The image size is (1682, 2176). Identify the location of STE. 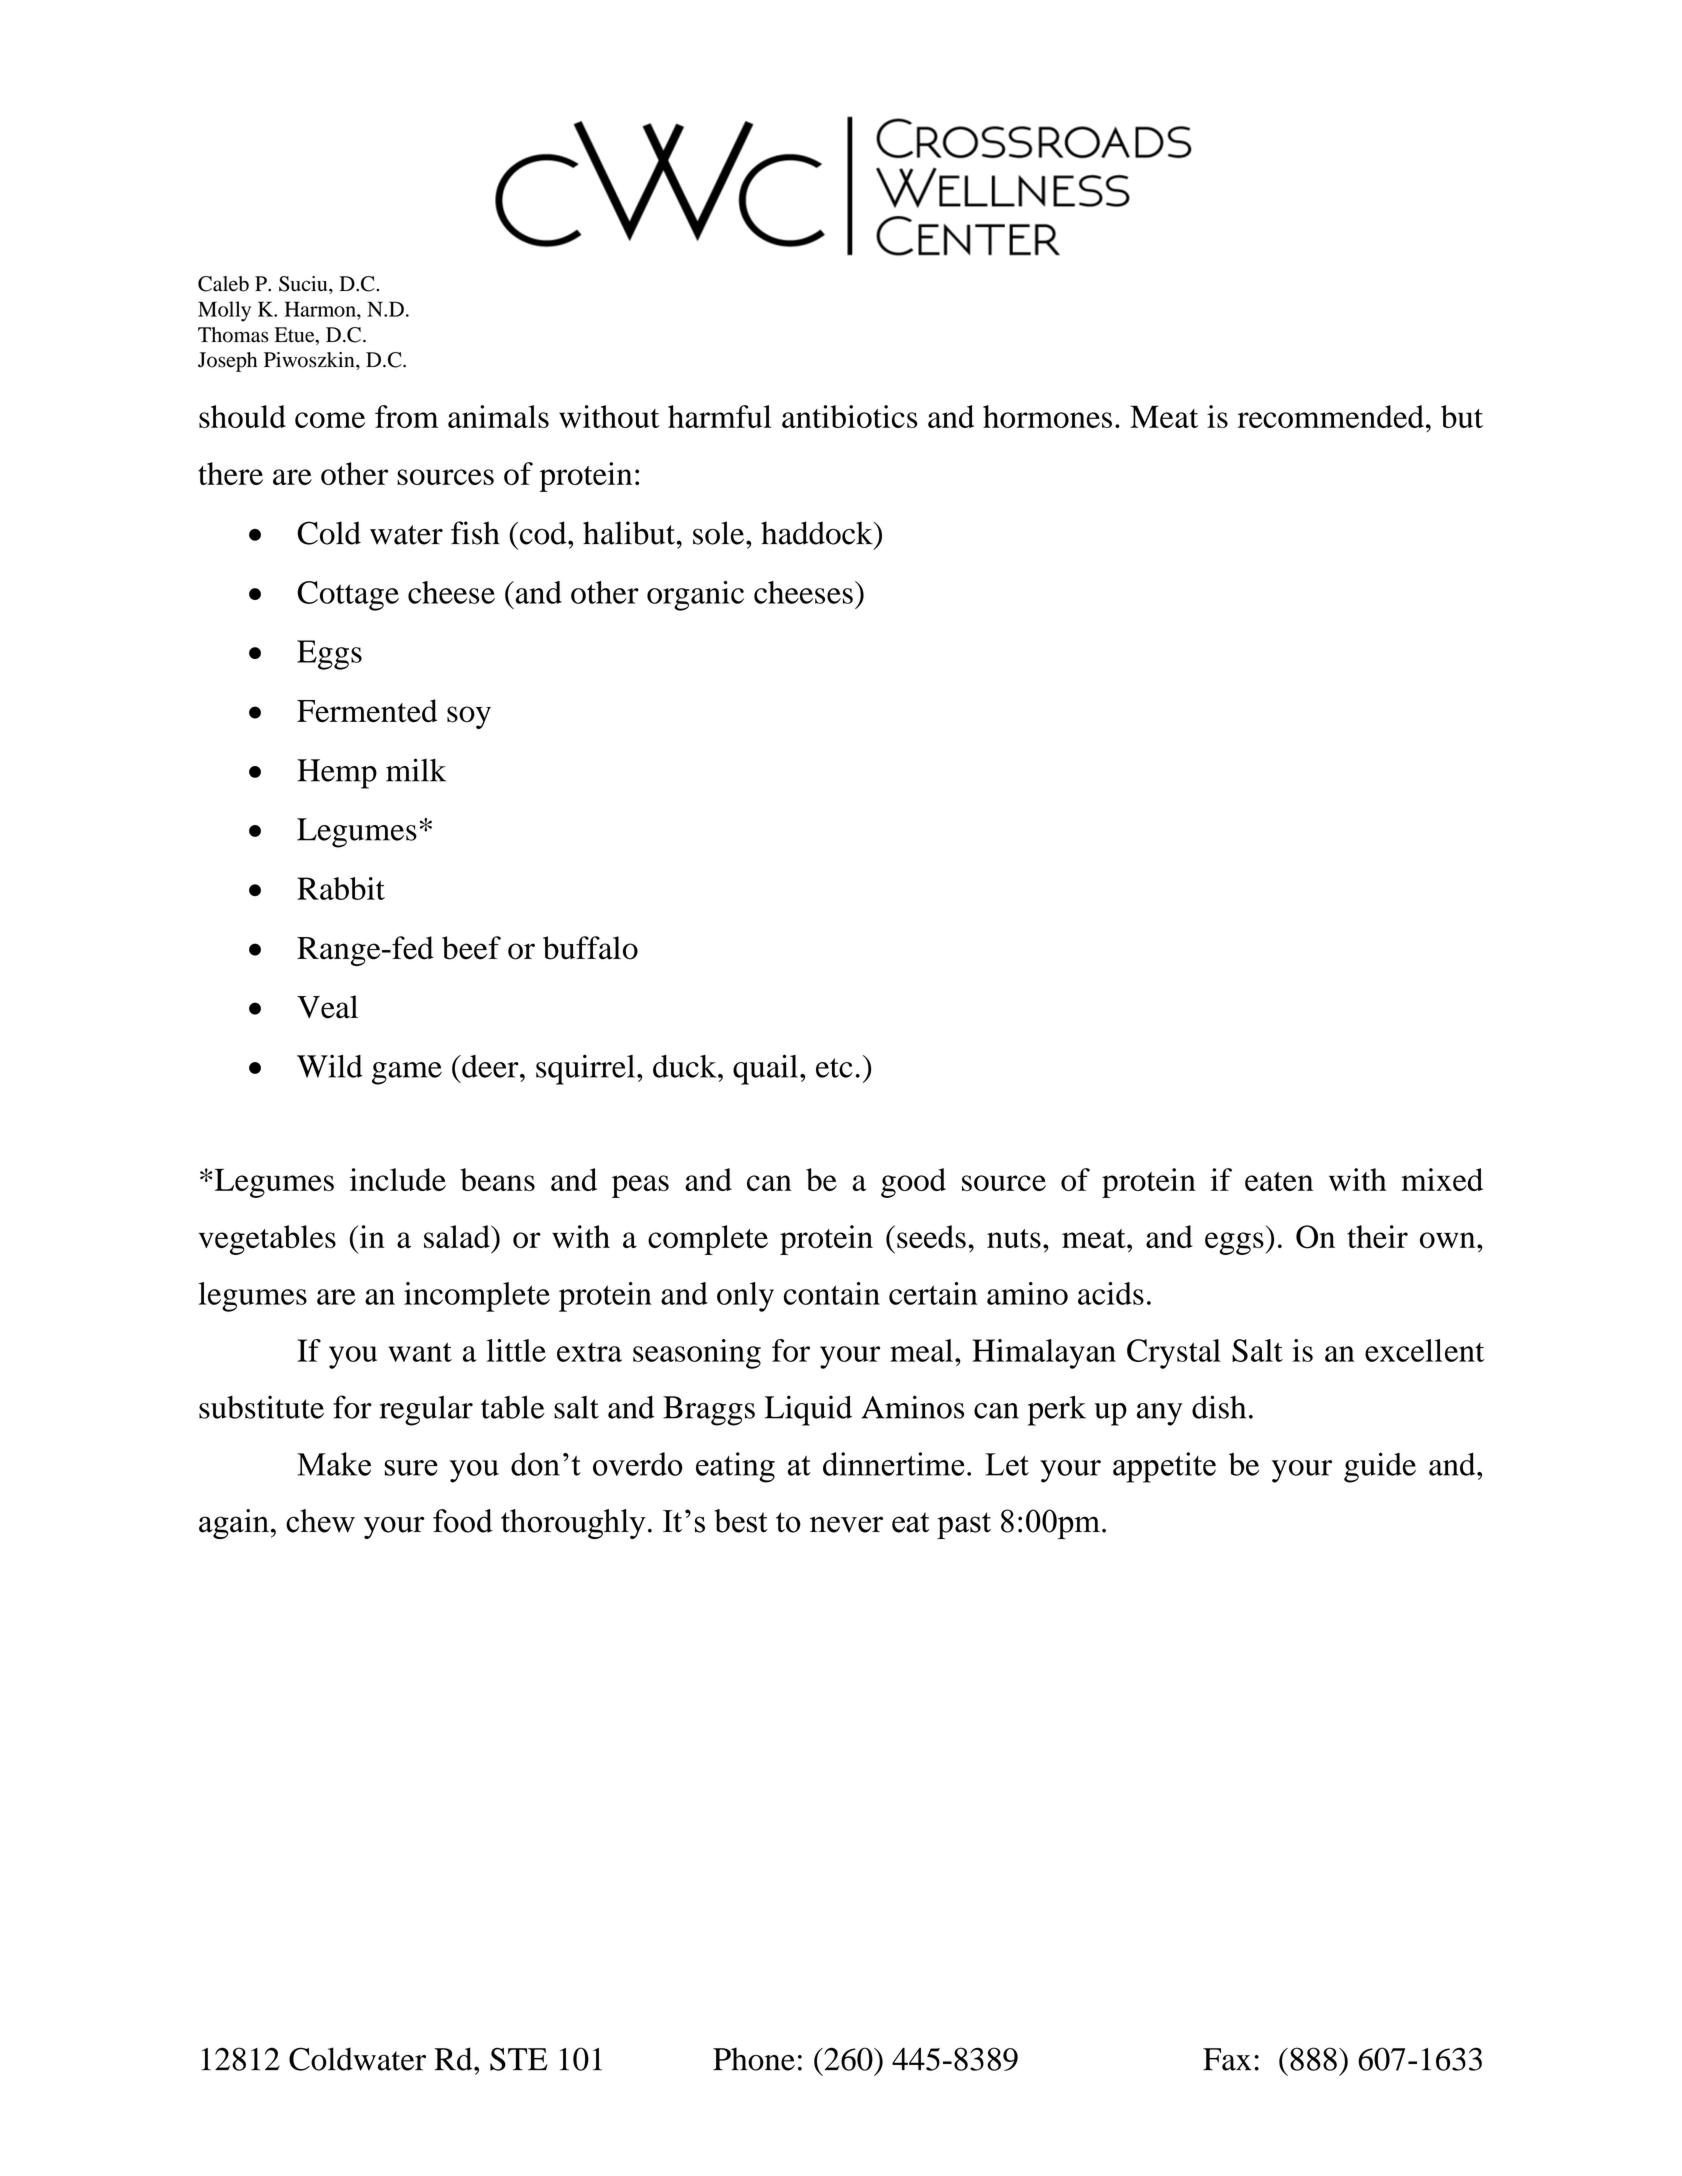
(519, 2059).
